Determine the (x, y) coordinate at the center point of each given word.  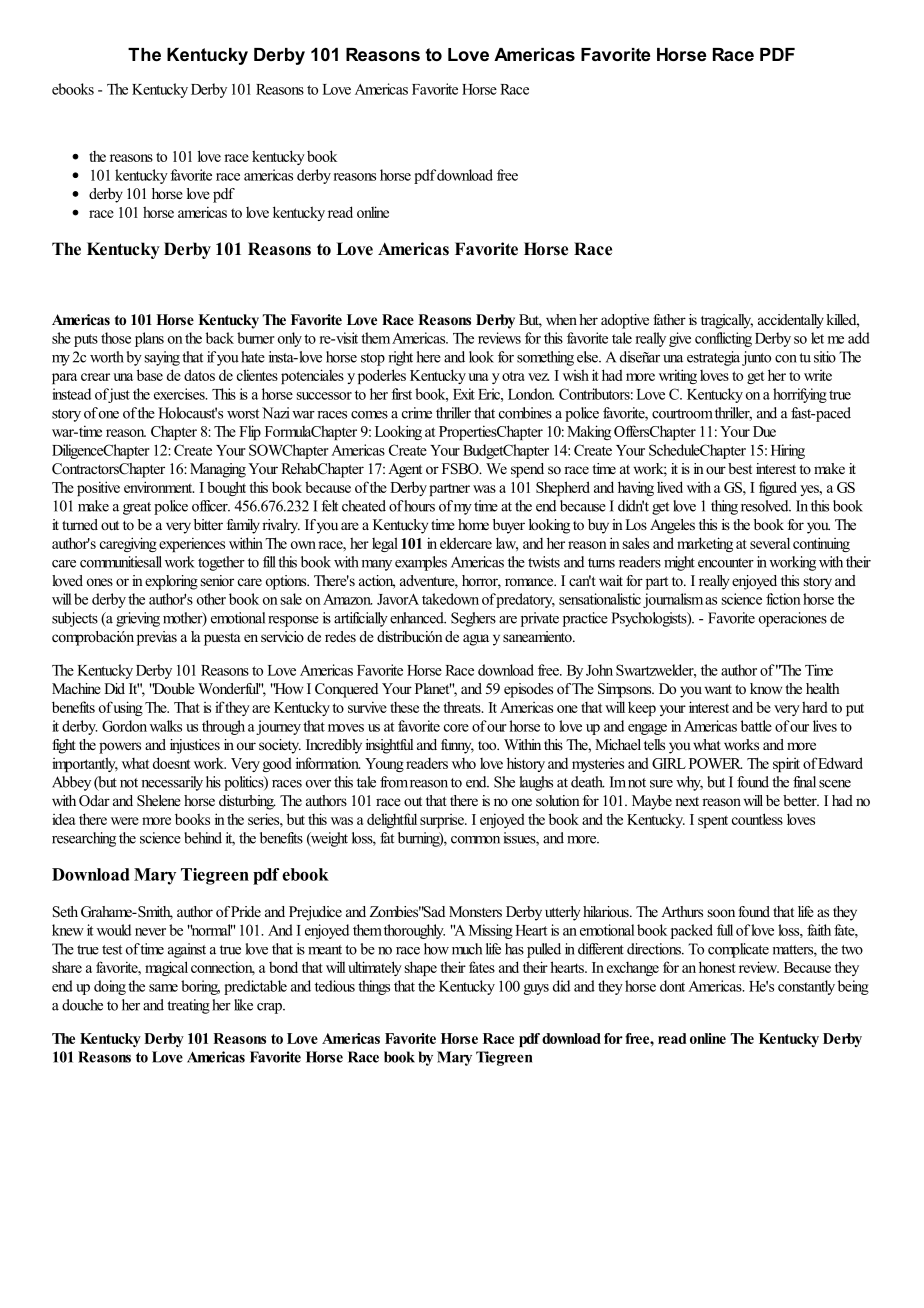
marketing (705, 544)
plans (149, 339)
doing (110, 987)
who (464, 763)
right (400, 358)
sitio (825, 357)
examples (421, 563)
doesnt (172, 763)
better (801, 800)
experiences (192, 544)
